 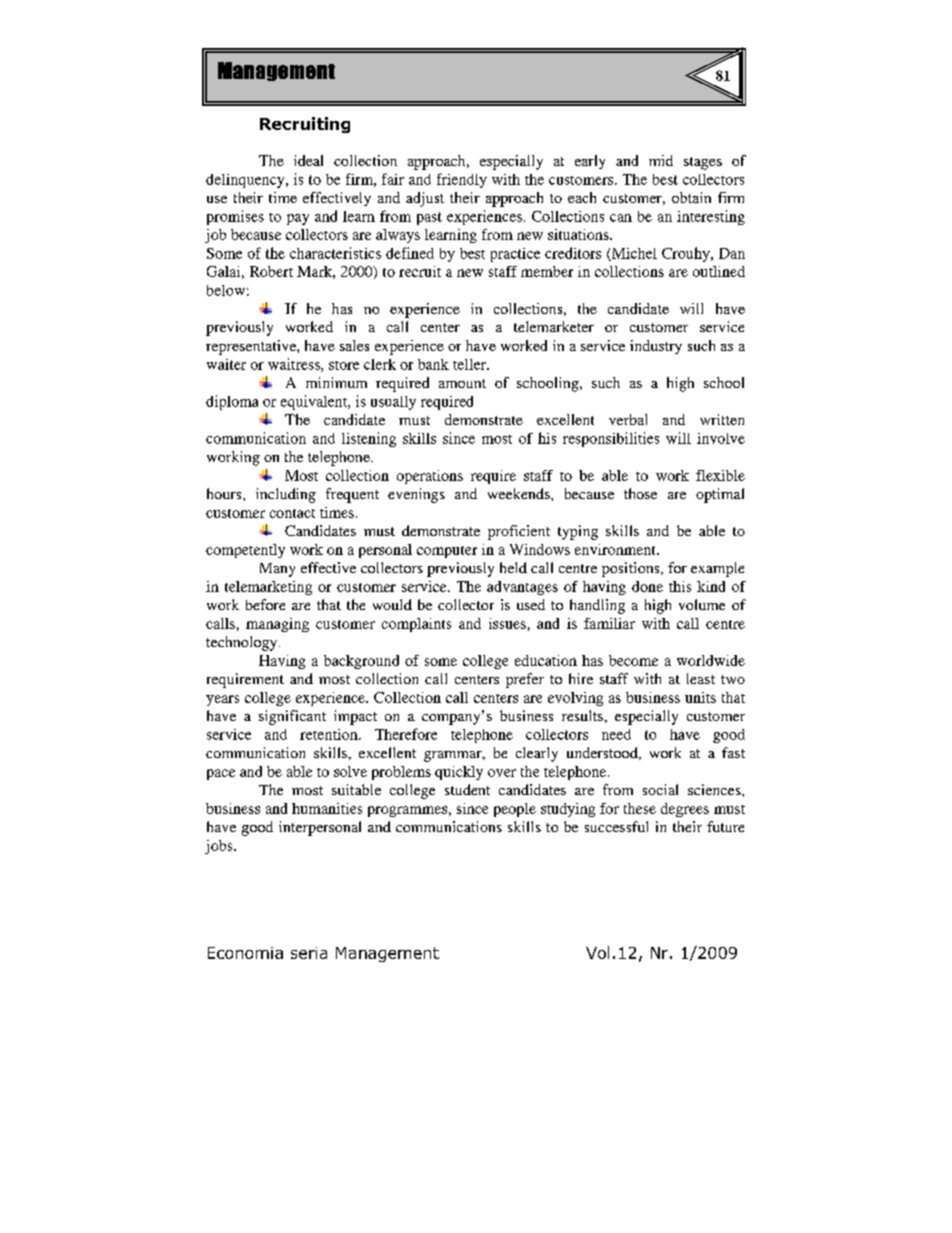 What do you see at coordinates (507, 623) in the screenshot?
I see `issues` at bounding box center [507, 623].
